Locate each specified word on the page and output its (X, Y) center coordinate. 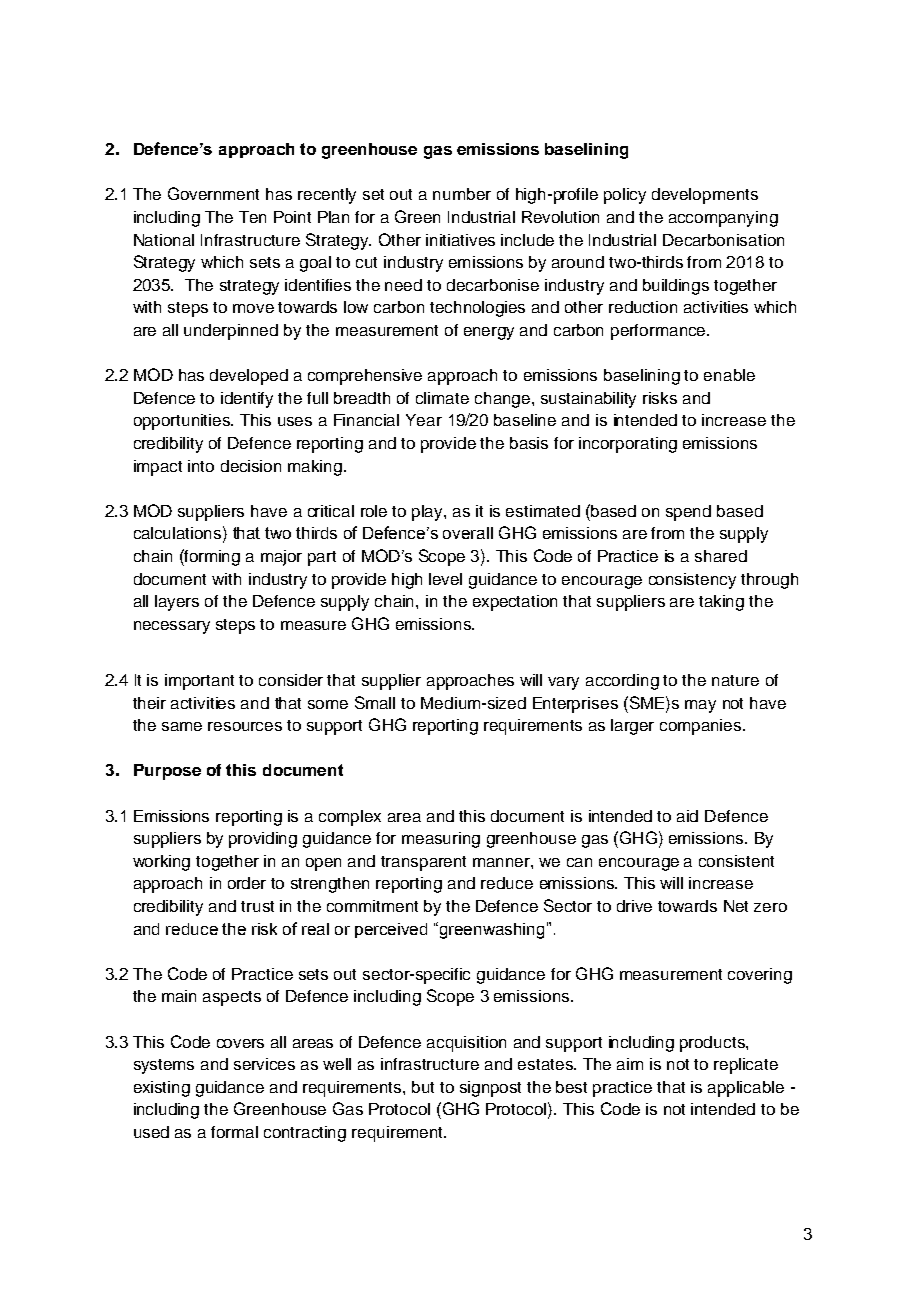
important (199, 682)
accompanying (723, 219)
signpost (490, 1089)
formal (234, 1132)
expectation (515, 603)
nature (735, 680)
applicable (746, 1089)
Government (213, 193)
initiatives (460, 240)
